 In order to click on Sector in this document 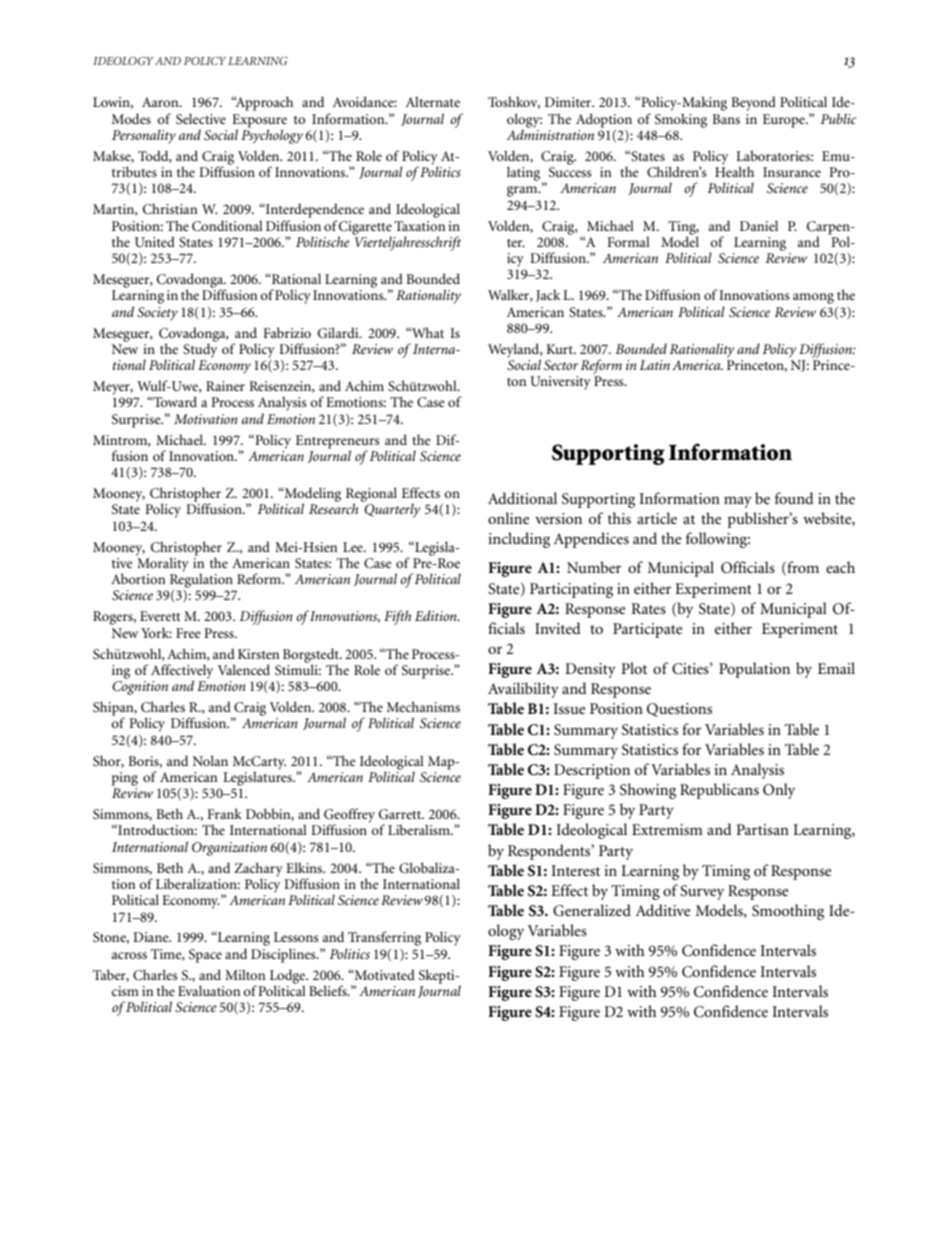, I will do `click(561, 365)`.
